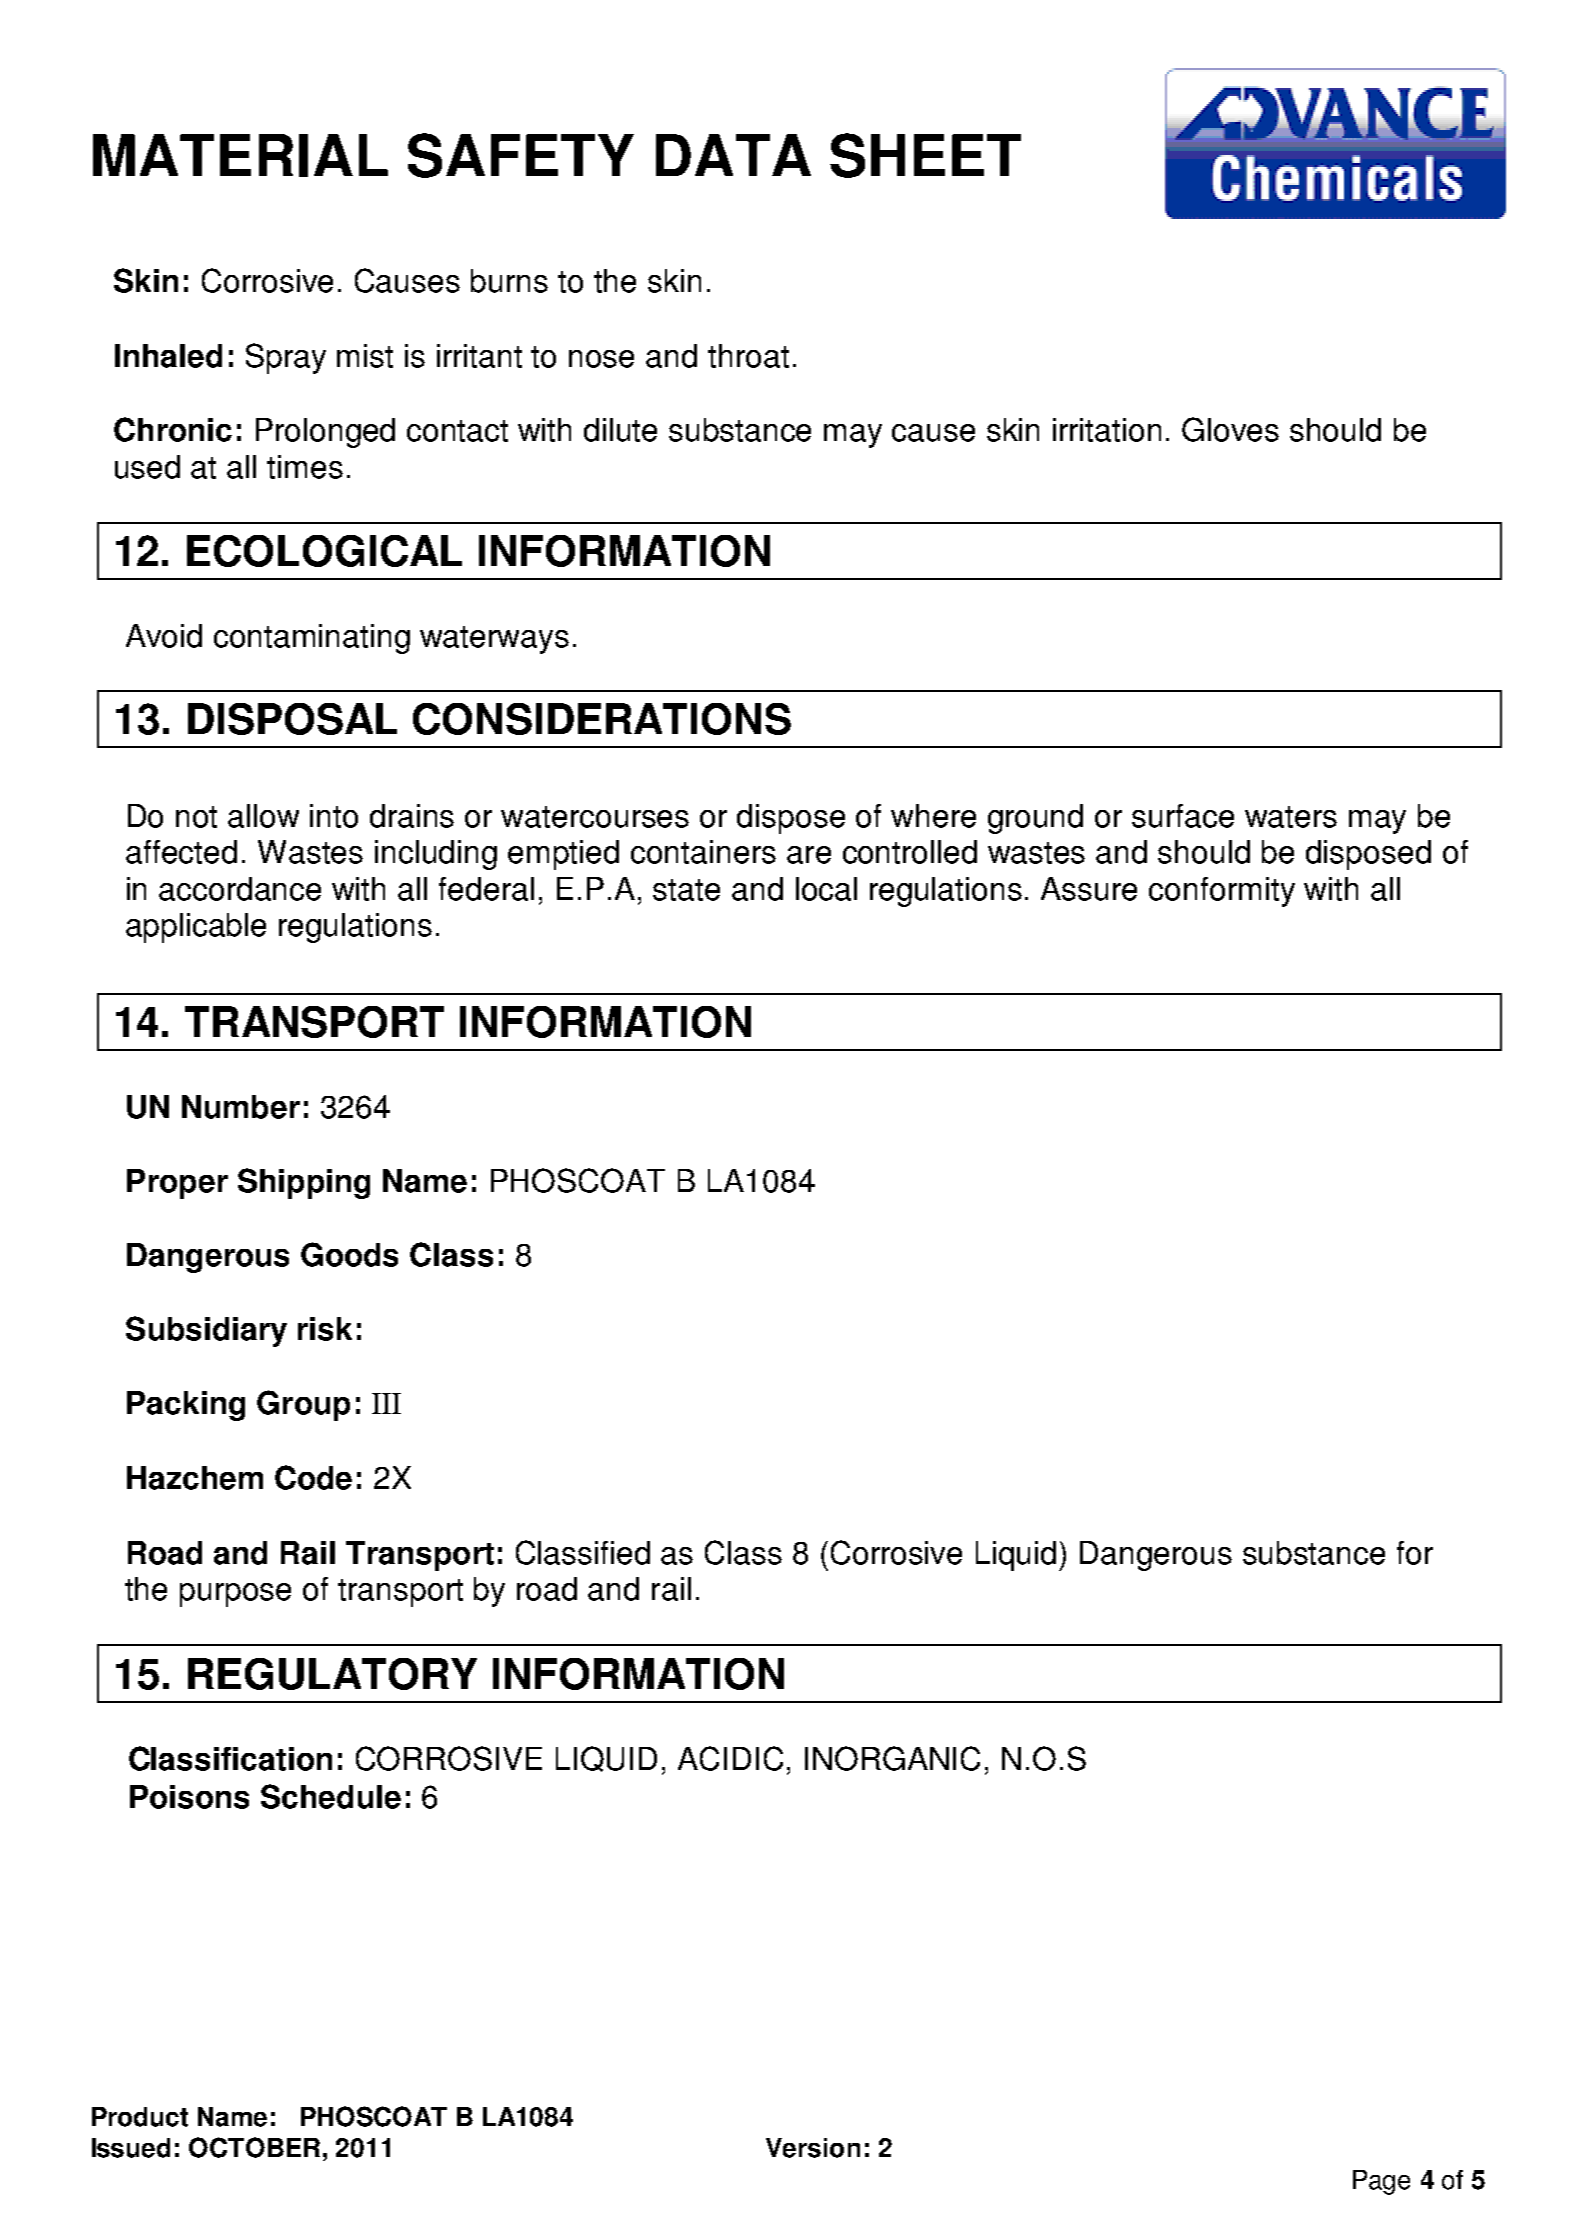 The image size is (1574, 2227). Describe the element at coordinates (1230, 429) in the screenshot. I see `Gloves` at that location.
